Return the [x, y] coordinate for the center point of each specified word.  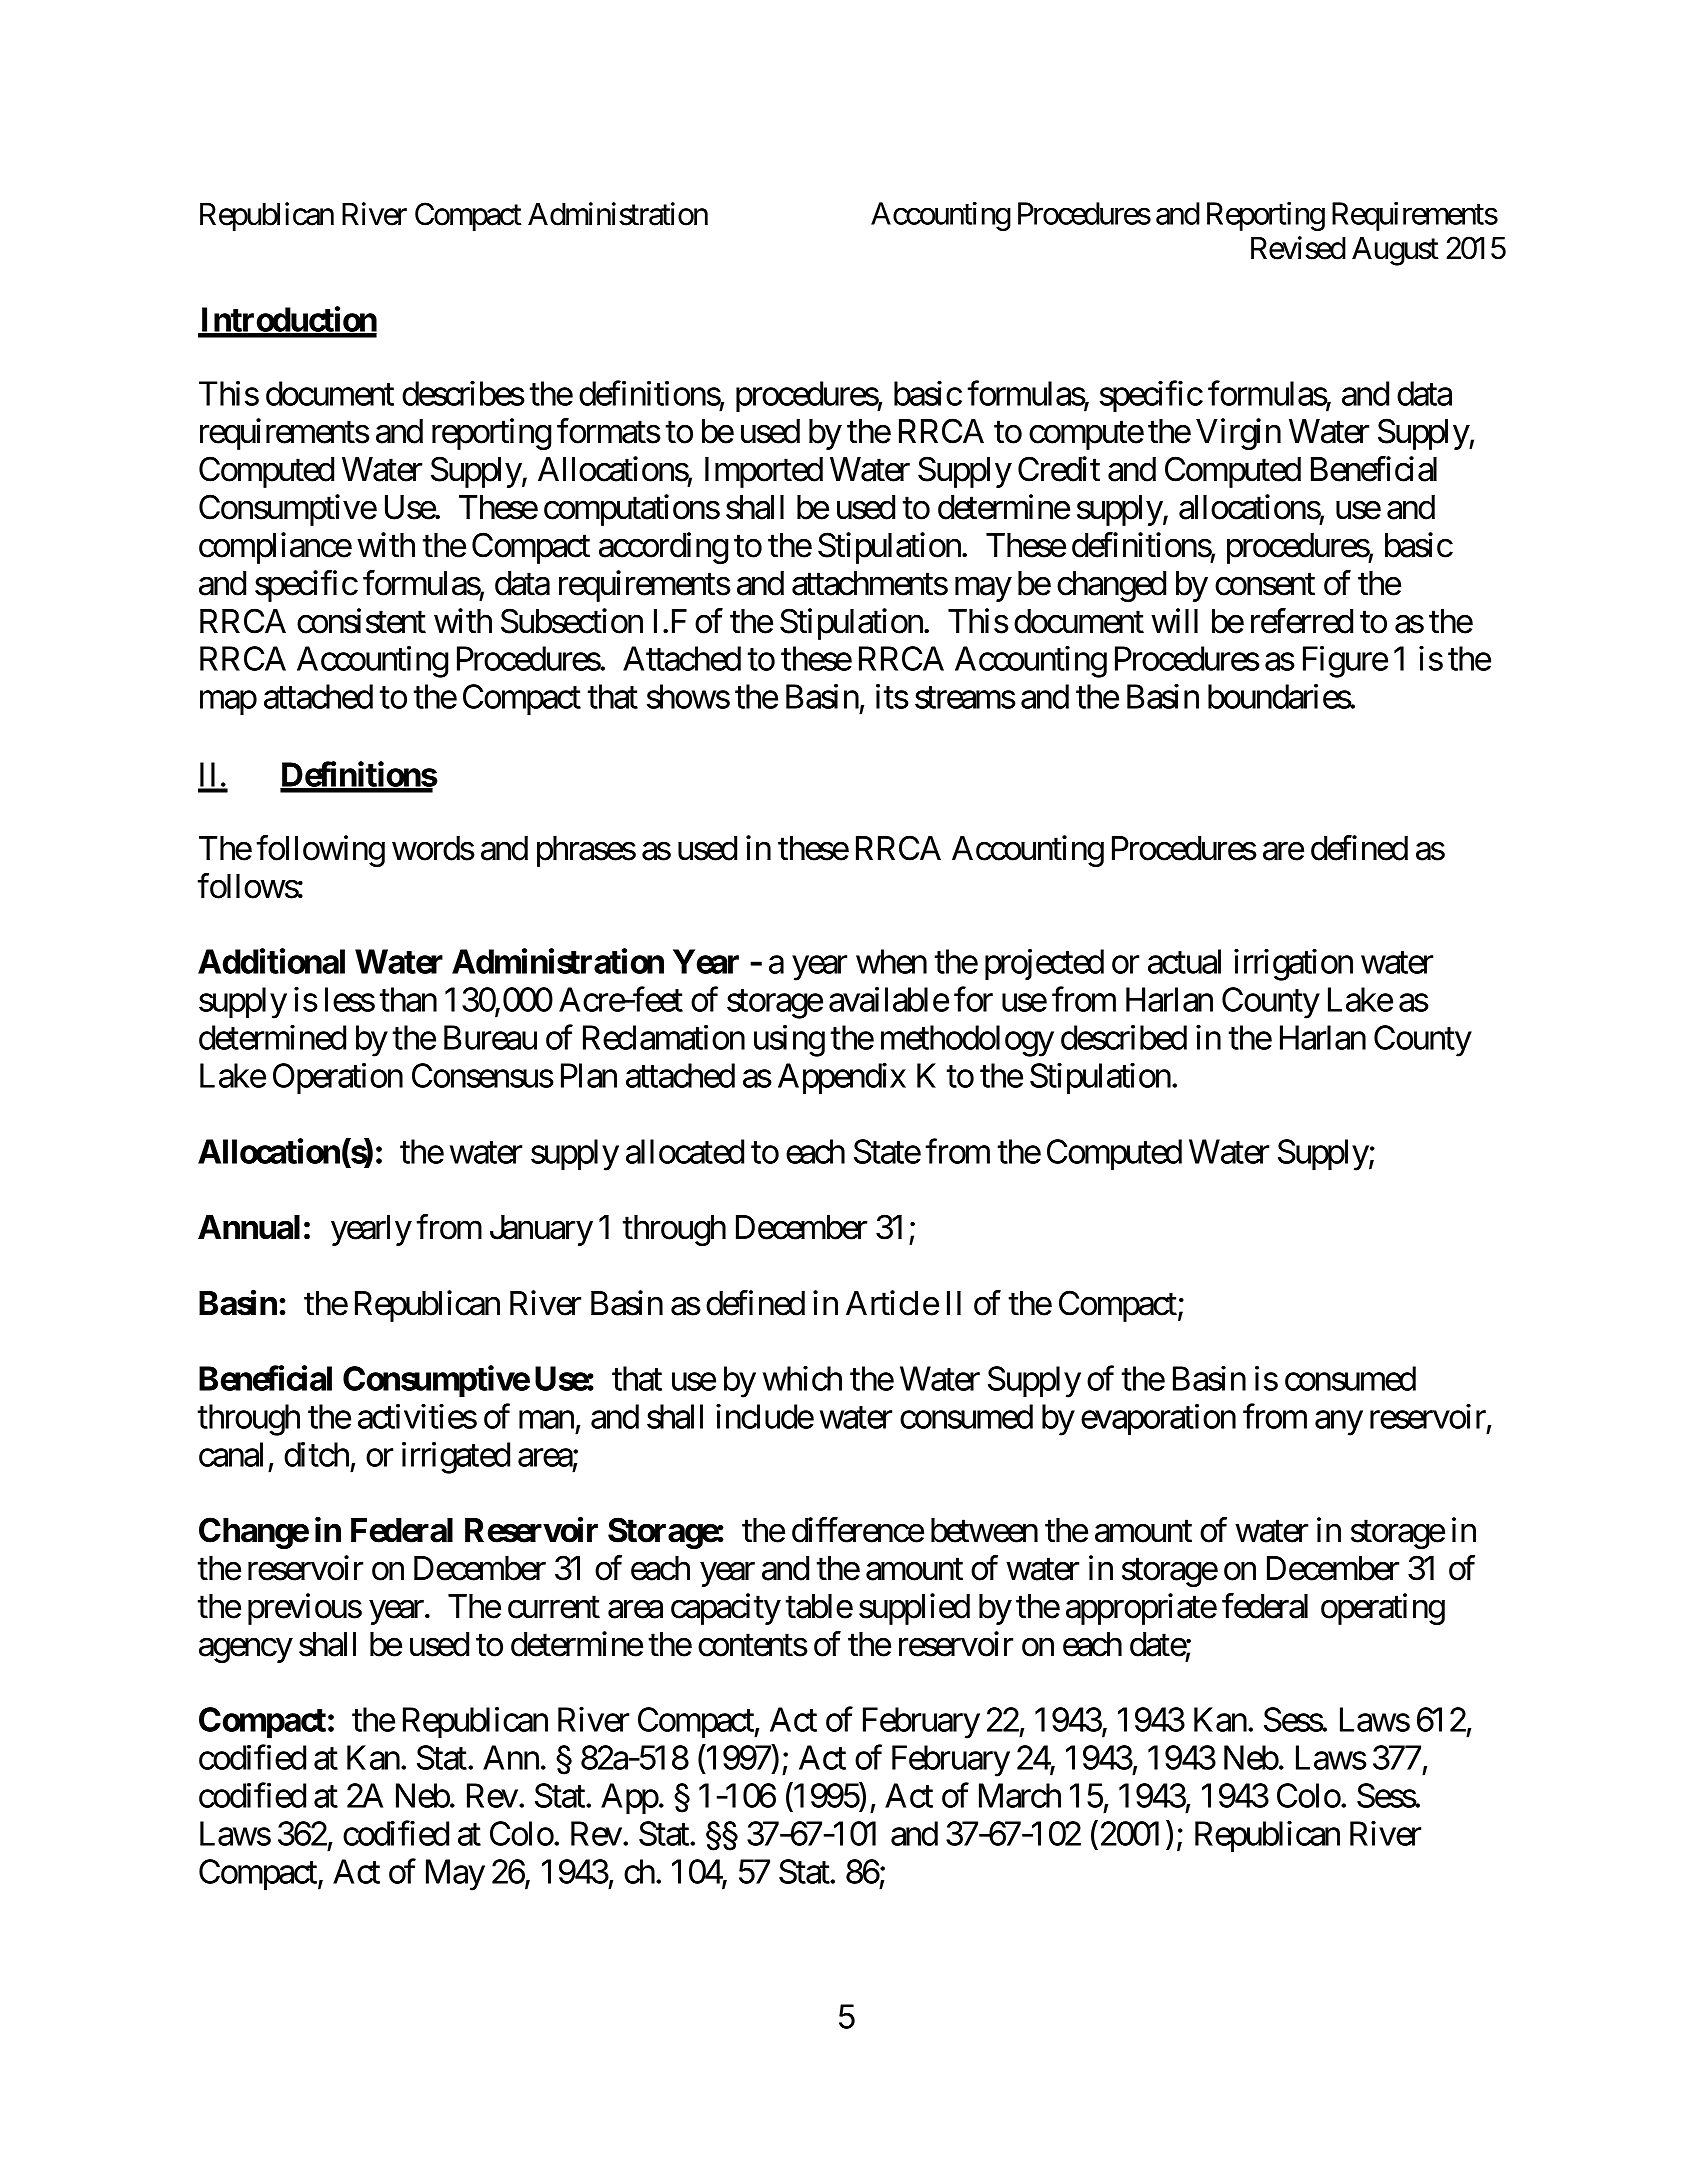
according [663, 548]
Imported [764, 472]
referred [1302, 621]
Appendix [842, 1079]
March [1020, 1795]
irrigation [1293, 965]
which [802, 1378]
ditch [316, 1454]
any [1339, 1423]
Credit [1059, 469]
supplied [914, 1609]
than [408, 999]
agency [246, 1650]
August [1395, 251]
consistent [361, 621]
